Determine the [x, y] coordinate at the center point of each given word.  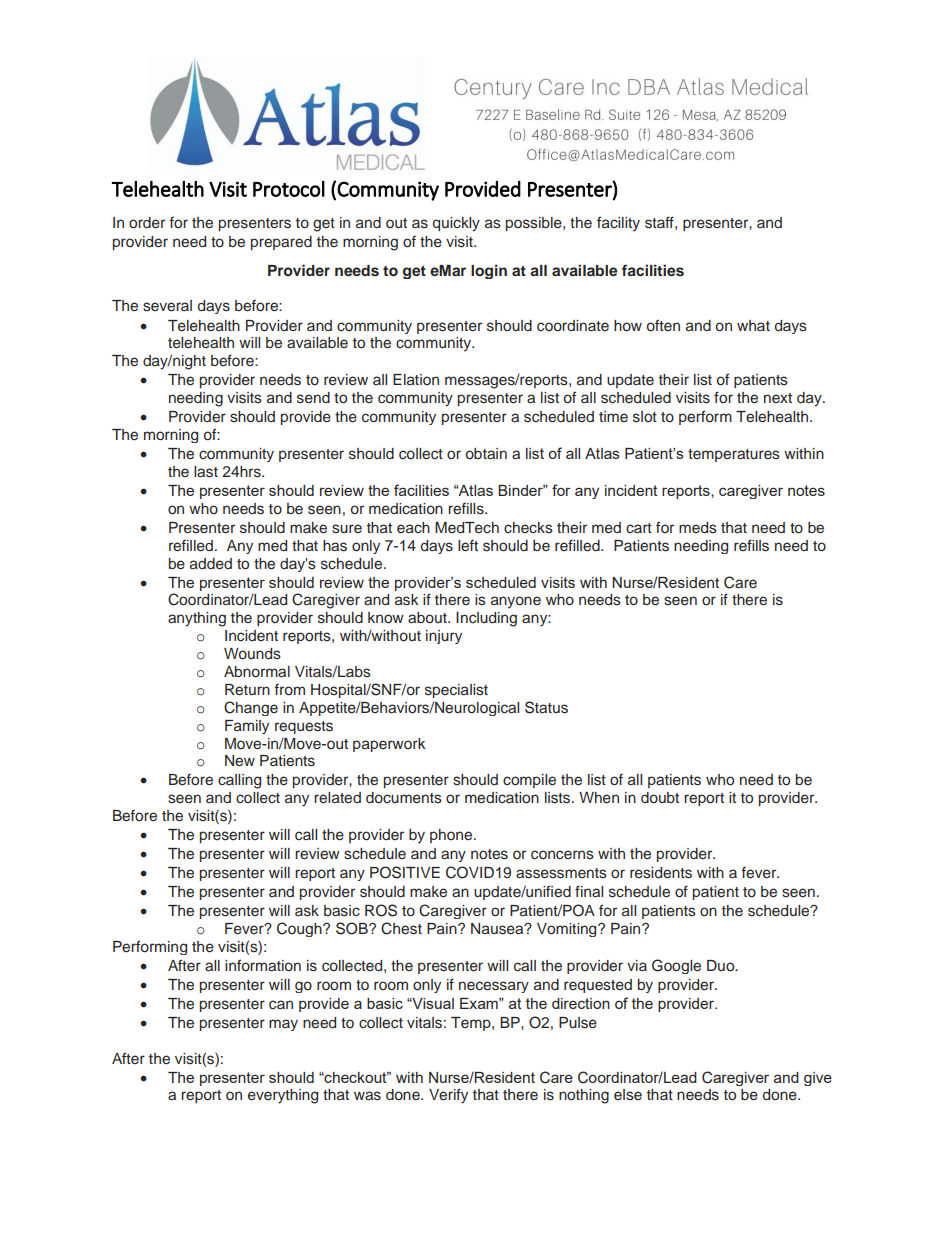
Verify [448, 1096]
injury [444, 637]
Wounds [252, 654]
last [206, 472]
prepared [281, 243]
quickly [456, 224]
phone [452, 836]
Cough [300, 929]
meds [698, 528]
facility [618, 224]
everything [283, 1096]
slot [645, 417]
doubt [660, 797]
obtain [486, 453]
